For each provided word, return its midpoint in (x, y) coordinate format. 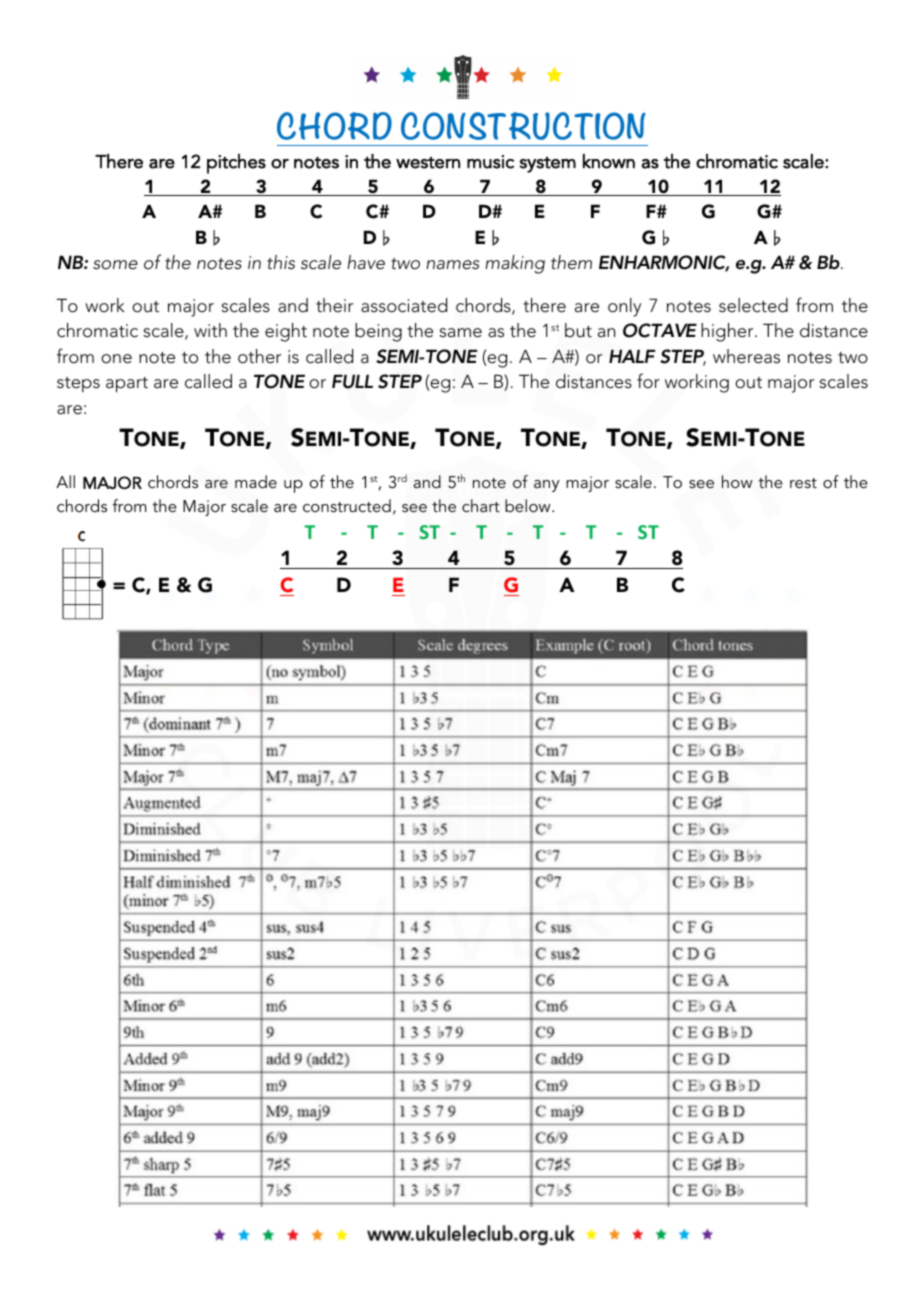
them (571, 262)
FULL (352, 381)
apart (127, 385)
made (256, 481)
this (281, 262)
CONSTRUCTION (523, 126)
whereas (746, 356)
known (609, 161)
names (452, 265)
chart (481, 505)
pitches (236, 164)
